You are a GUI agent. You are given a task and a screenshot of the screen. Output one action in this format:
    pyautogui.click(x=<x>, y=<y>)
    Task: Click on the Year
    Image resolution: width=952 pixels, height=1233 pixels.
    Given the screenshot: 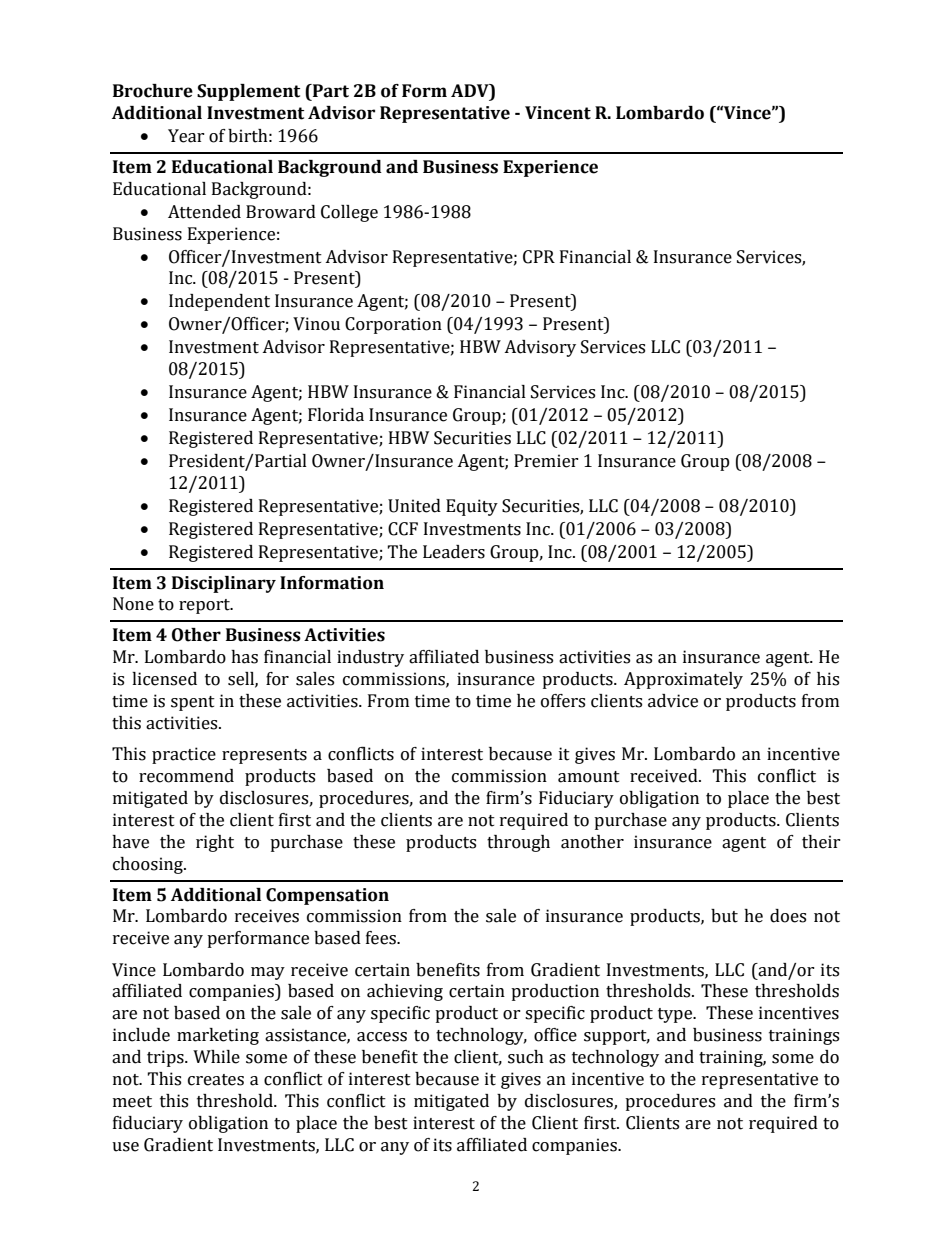 What is the action you would take?
    pyautogui.click(x=186, y=136)
